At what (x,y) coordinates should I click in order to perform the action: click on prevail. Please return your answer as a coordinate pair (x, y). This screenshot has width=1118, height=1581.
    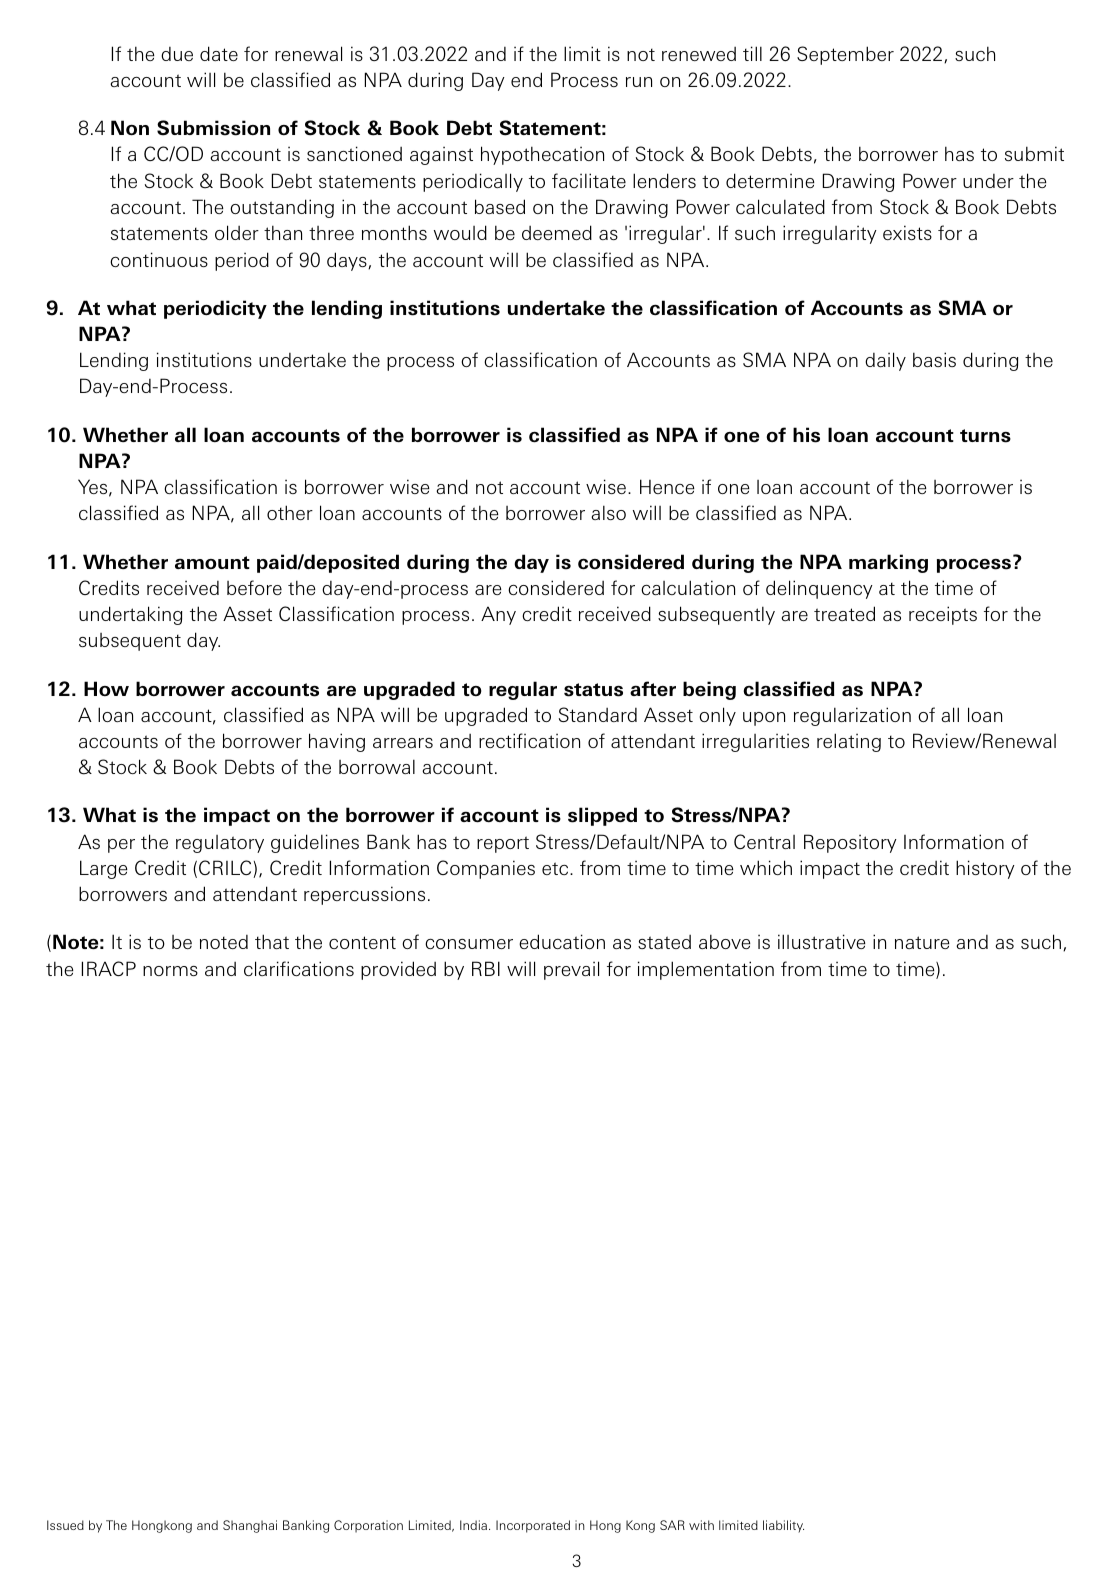
    Looking at the image, I should click on (571, 970).
